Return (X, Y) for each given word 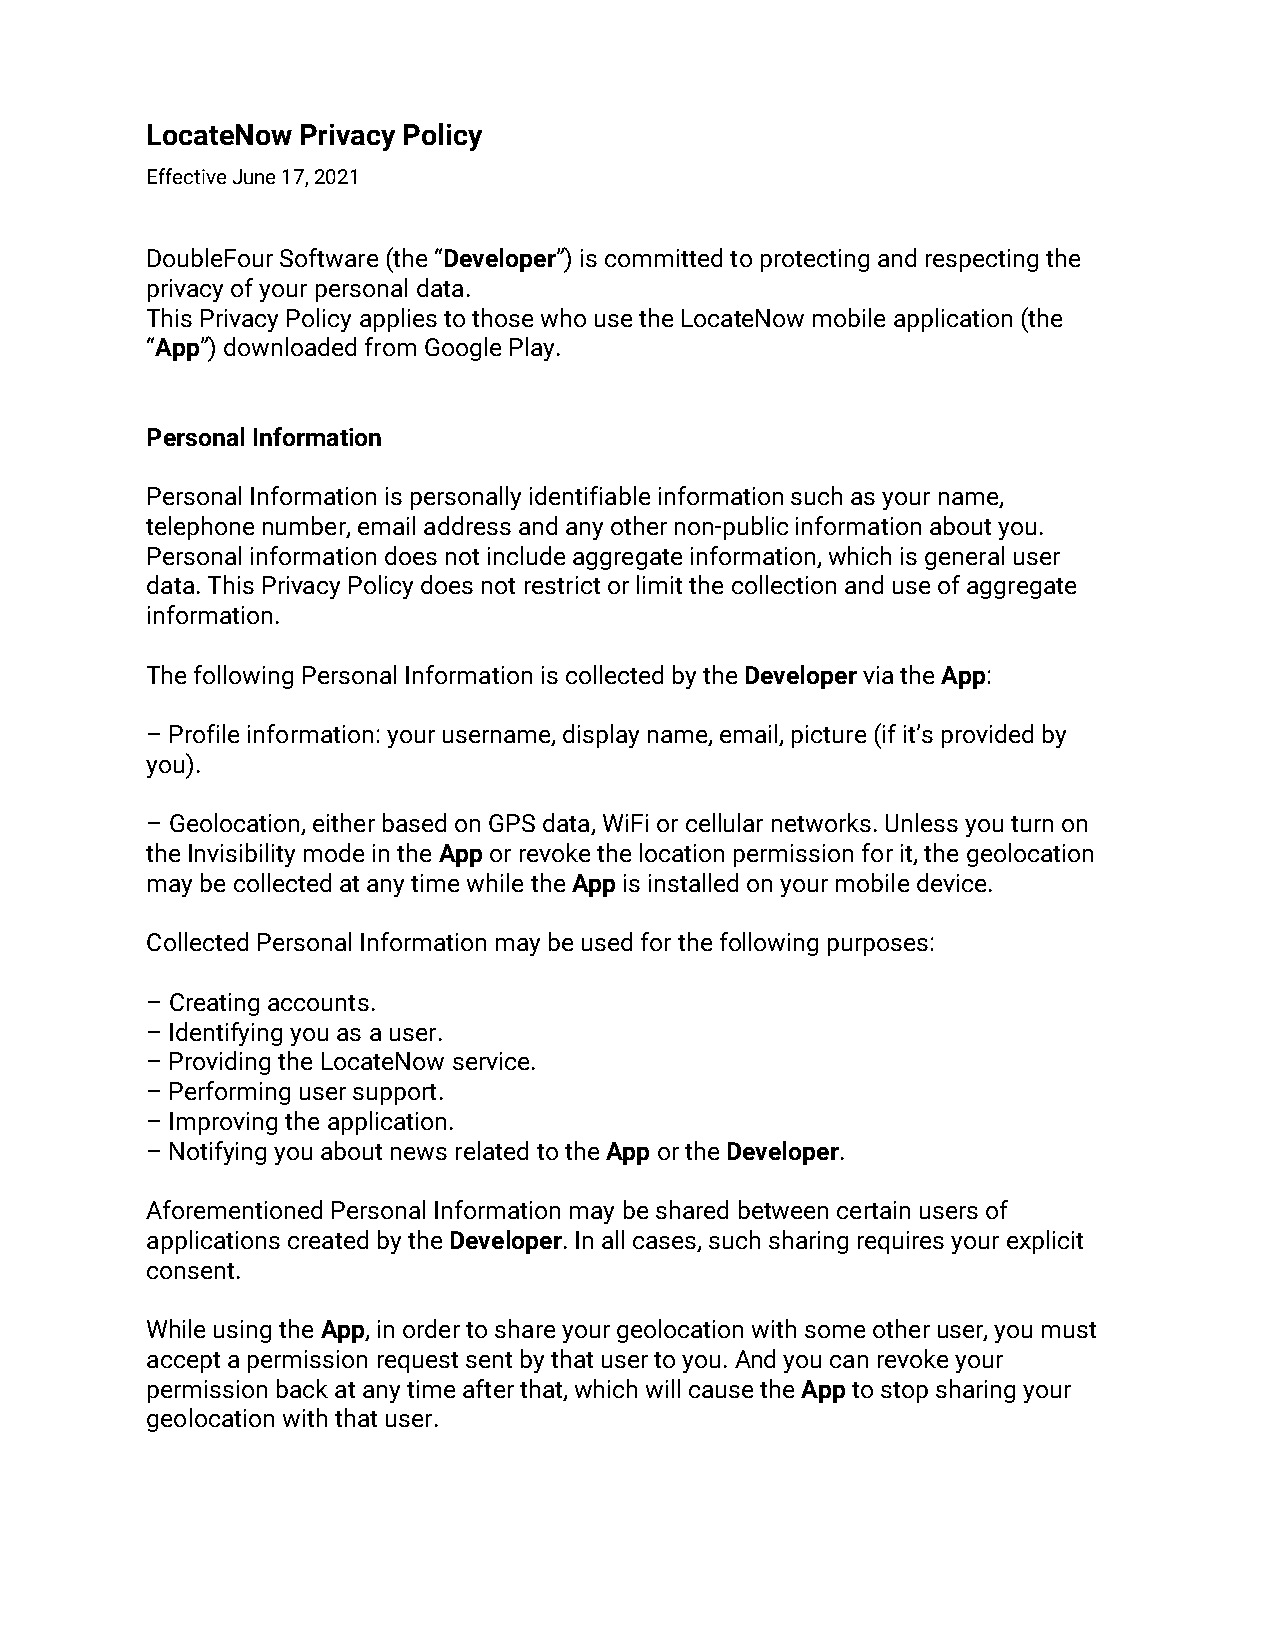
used (607, 941)
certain (873, 1210)
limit (659, 584)
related (492, 1150)
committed (663, 257)
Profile (204, 733)
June (254, 176)
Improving (223, 1123)
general (964, 558)
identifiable (590, 495)
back (302, 1388)
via (878, 675)
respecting (982, 260)
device (951, 882)
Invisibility (242, 855)
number (305, 527)
